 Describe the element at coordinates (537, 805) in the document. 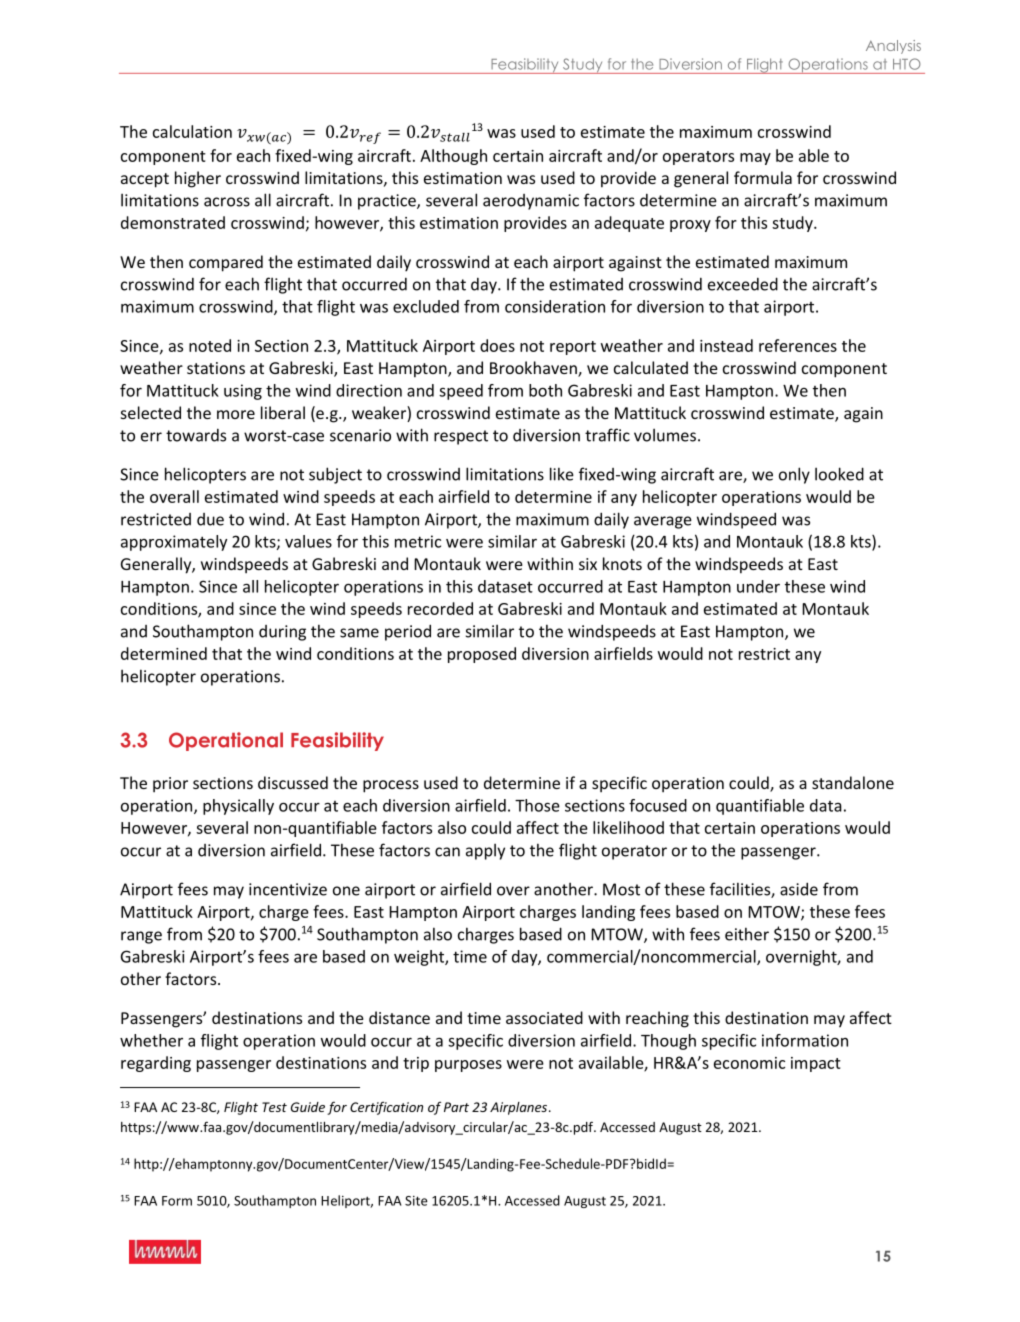

I see `Those` at that location.
